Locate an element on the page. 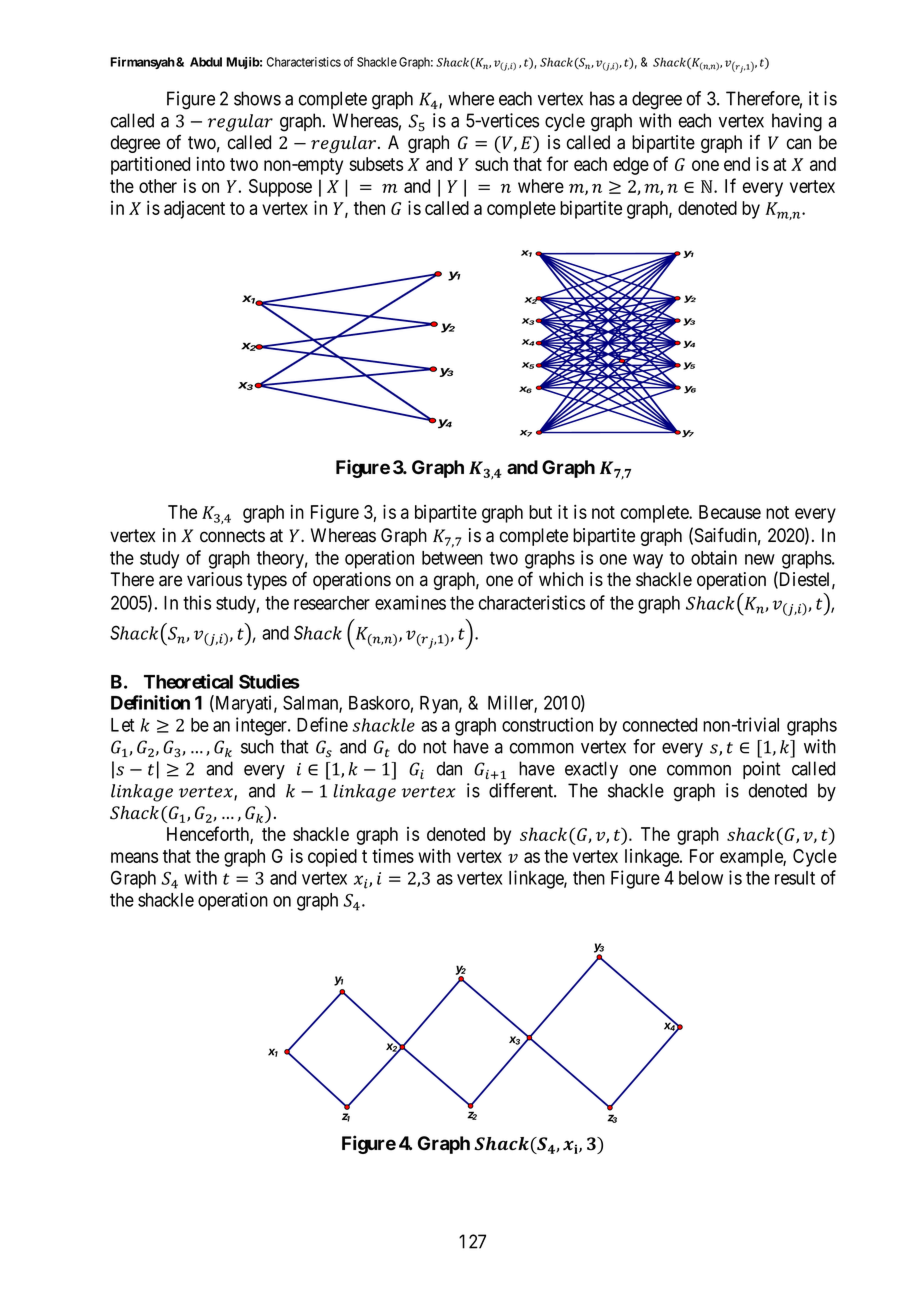  obtain is located at coordinates (714, 557).
